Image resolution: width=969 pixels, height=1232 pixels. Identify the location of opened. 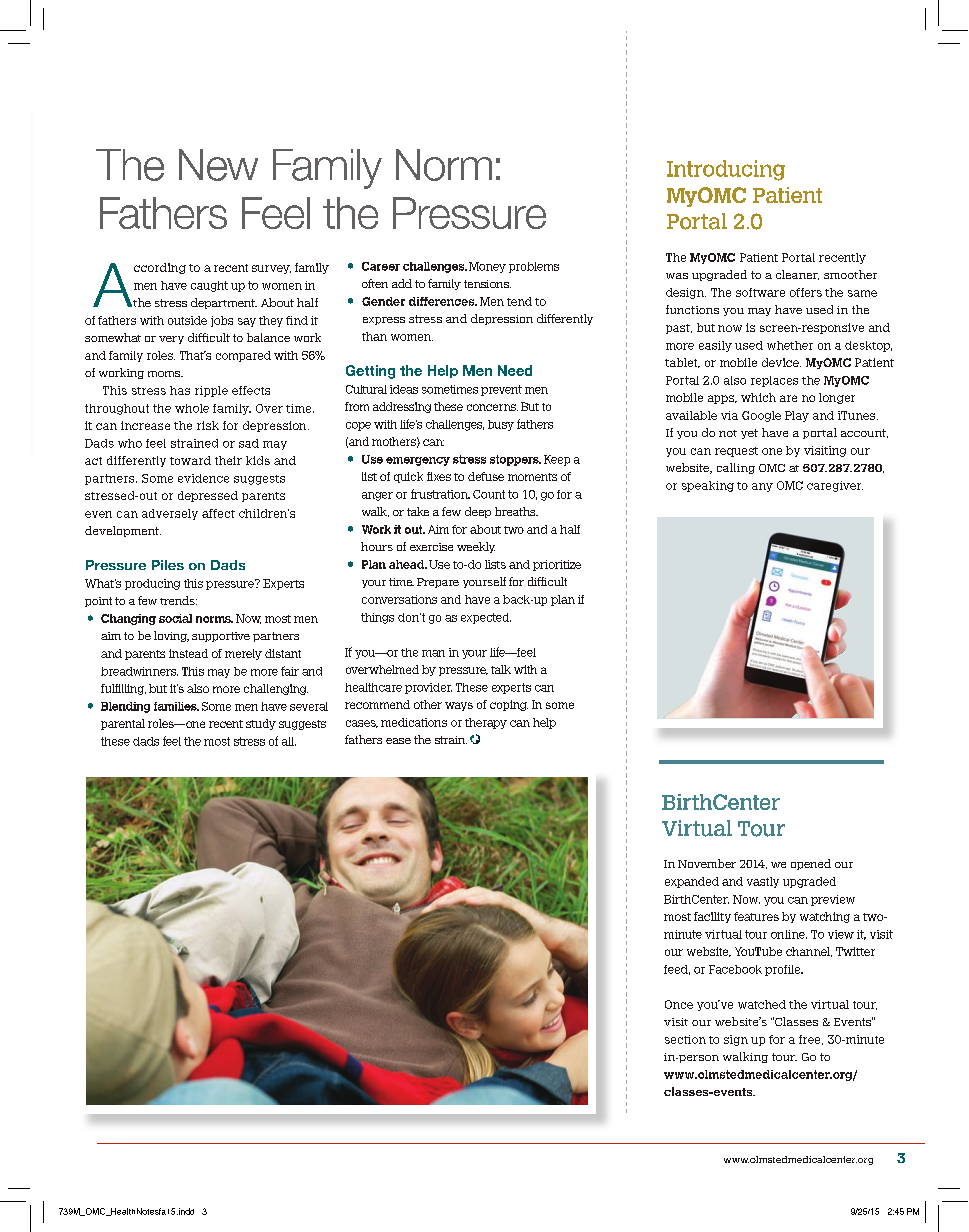
(811, 864).
